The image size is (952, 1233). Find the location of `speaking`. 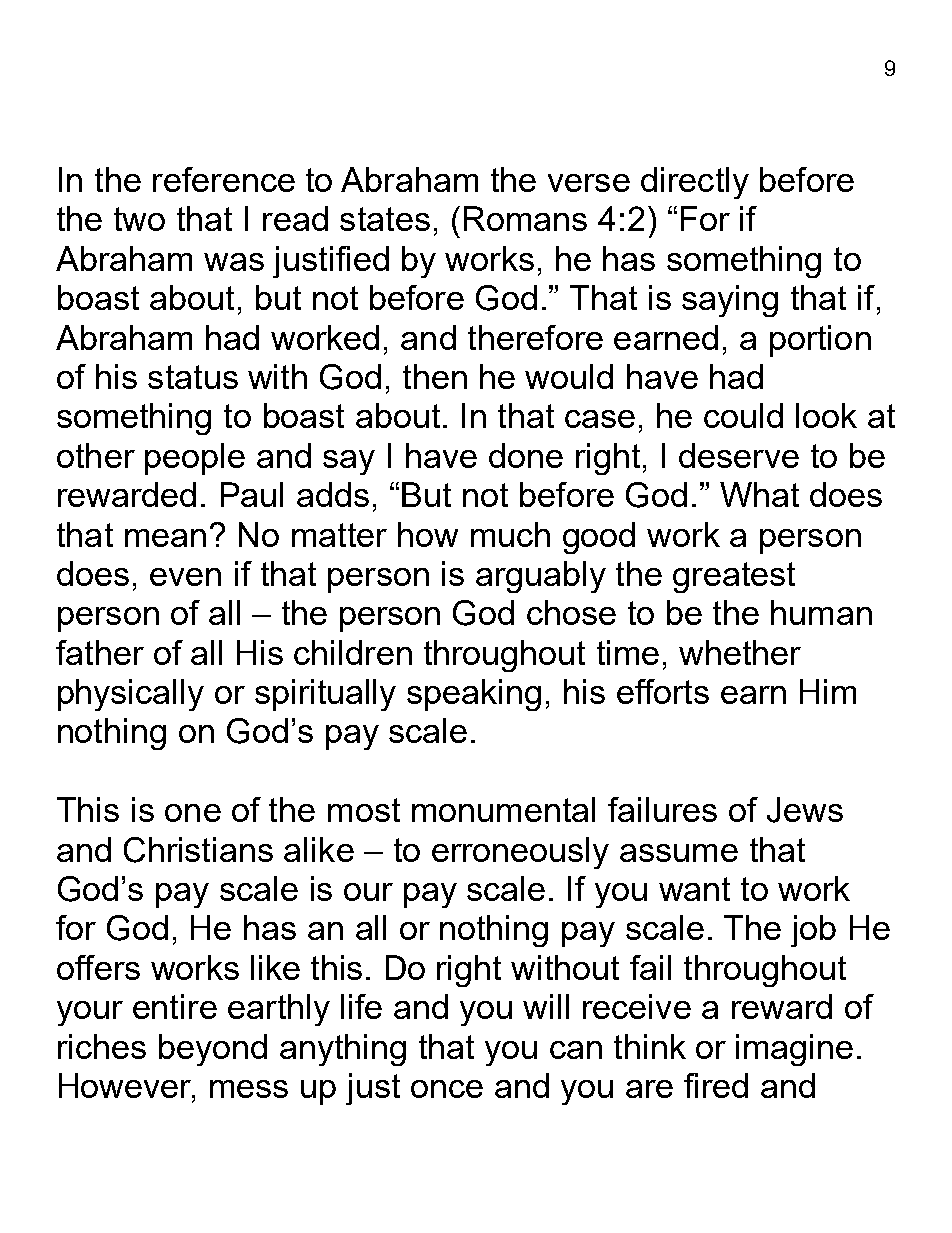

speaking is located at coordinates (474, 695).
